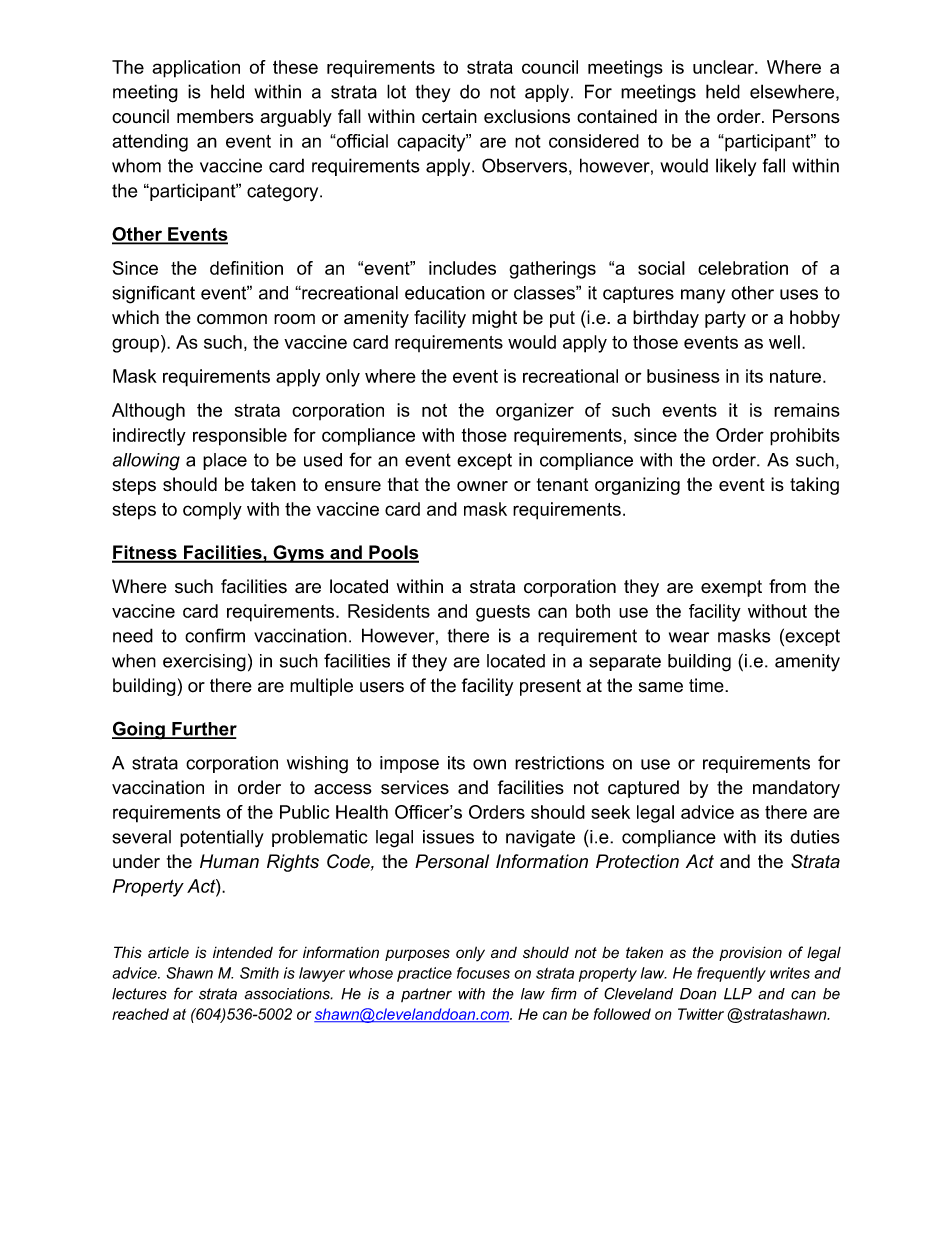 Image resolution: width=952 pixels, height=1233 pixels. I want to click on LLP, so click(738, 994).
